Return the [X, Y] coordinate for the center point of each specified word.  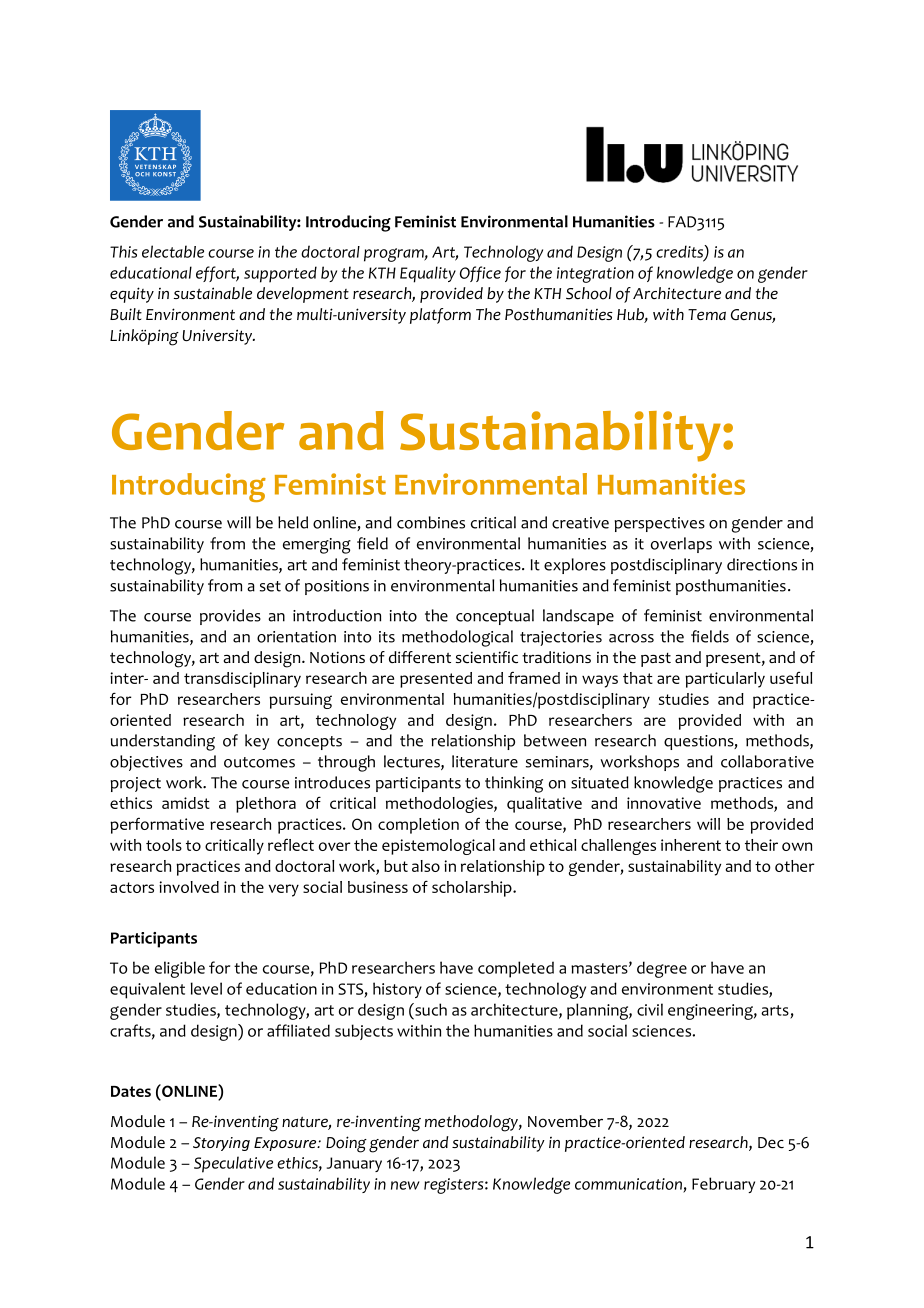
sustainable [213, 293]
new [405, 1185]
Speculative [233, 1164]
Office [480, 274]
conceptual [495, 617]
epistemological [438, 847]
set [270, 586]
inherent [691, 845]
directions [762, 564]
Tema [707, 315]
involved [189, 887]
